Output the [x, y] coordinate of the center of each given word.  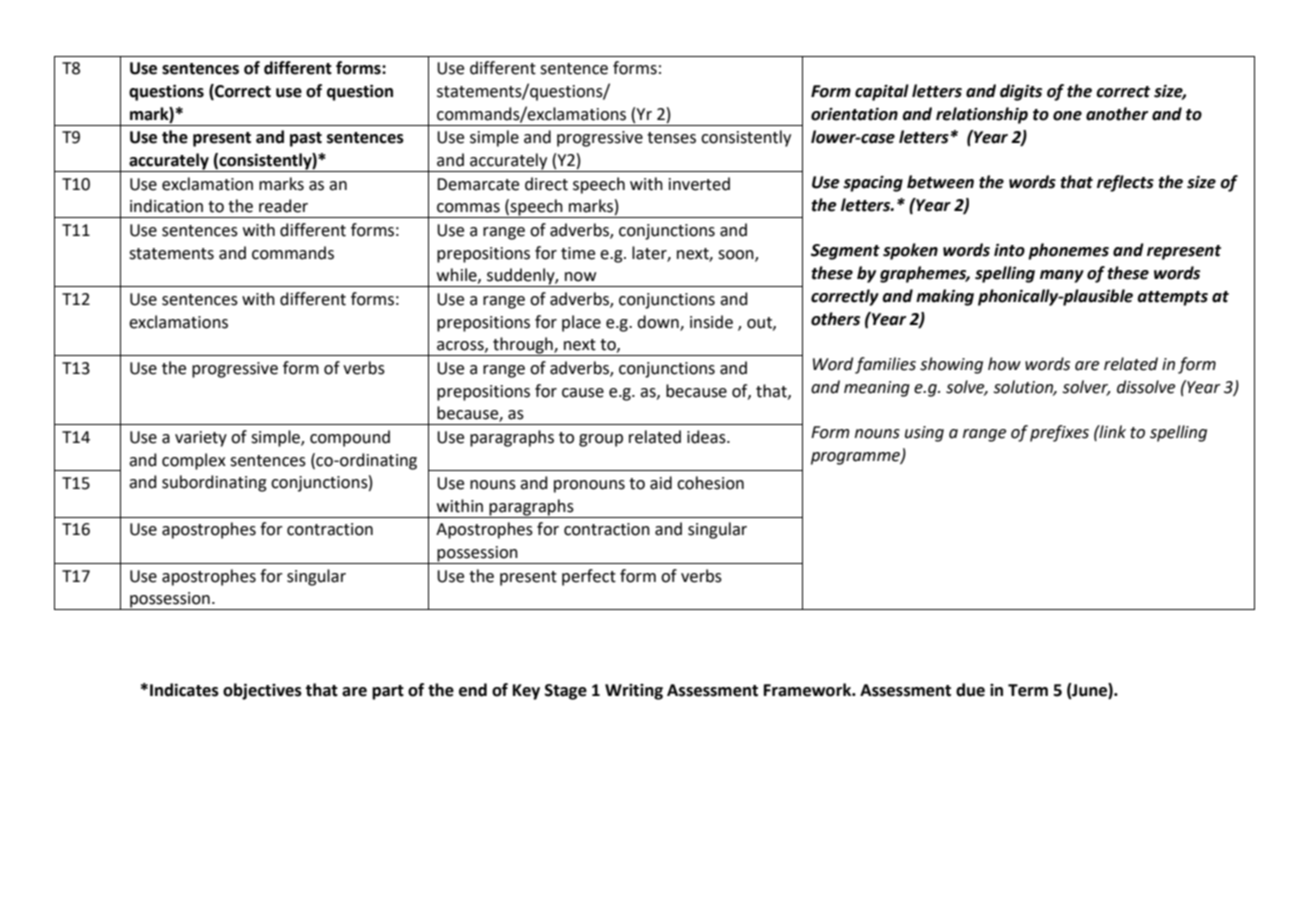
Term [1028, 690]
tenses [671, 138]
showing [951, 365]
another [1117, 114]
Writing [634, 692]
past [306, 139]
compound [350, 438]
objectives [262, 691]
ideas [707, 437]
